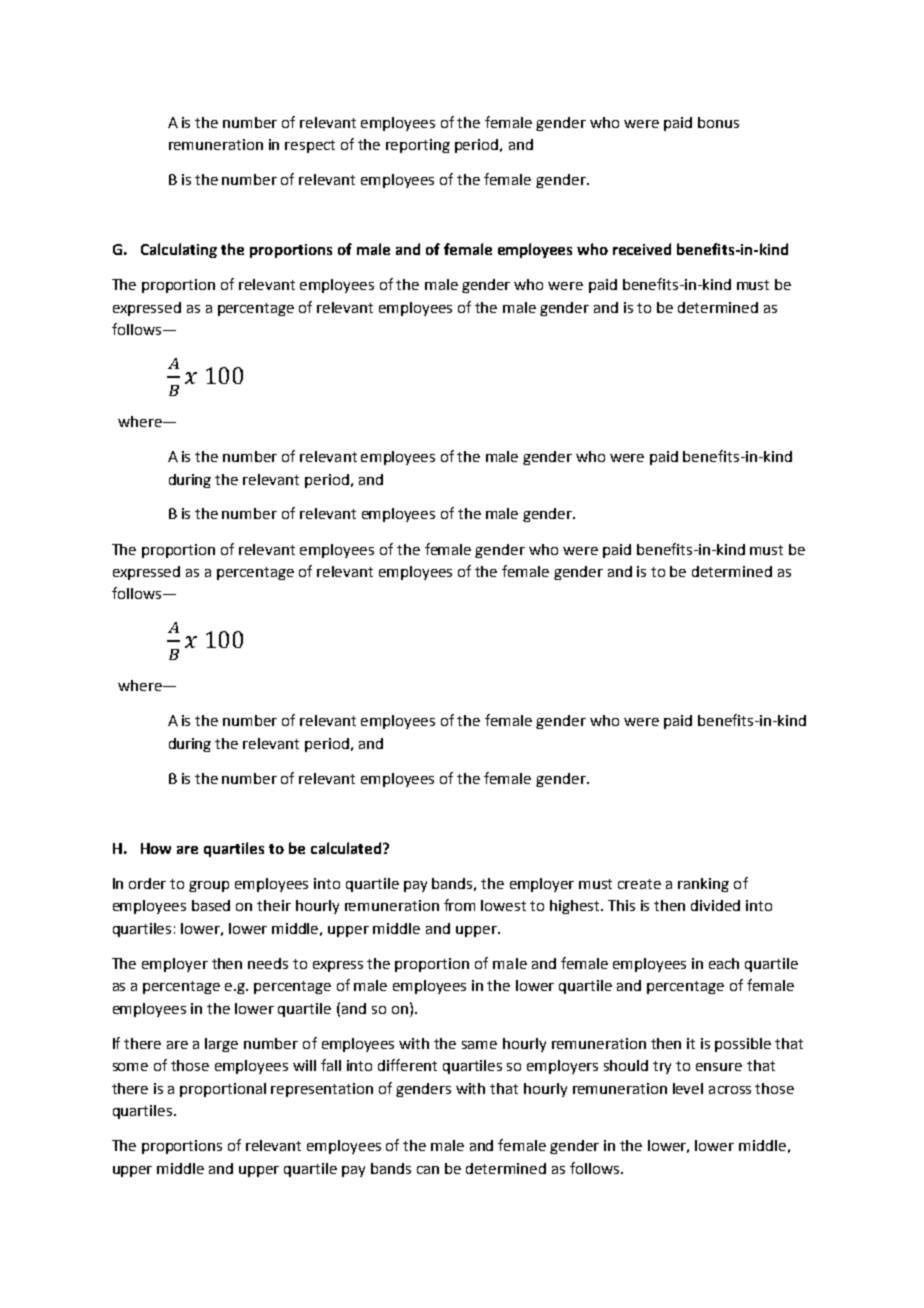 The image size is (924, 1308). Describe the element at coordinates (428, 1170) in the image. I see `can` at that location.
